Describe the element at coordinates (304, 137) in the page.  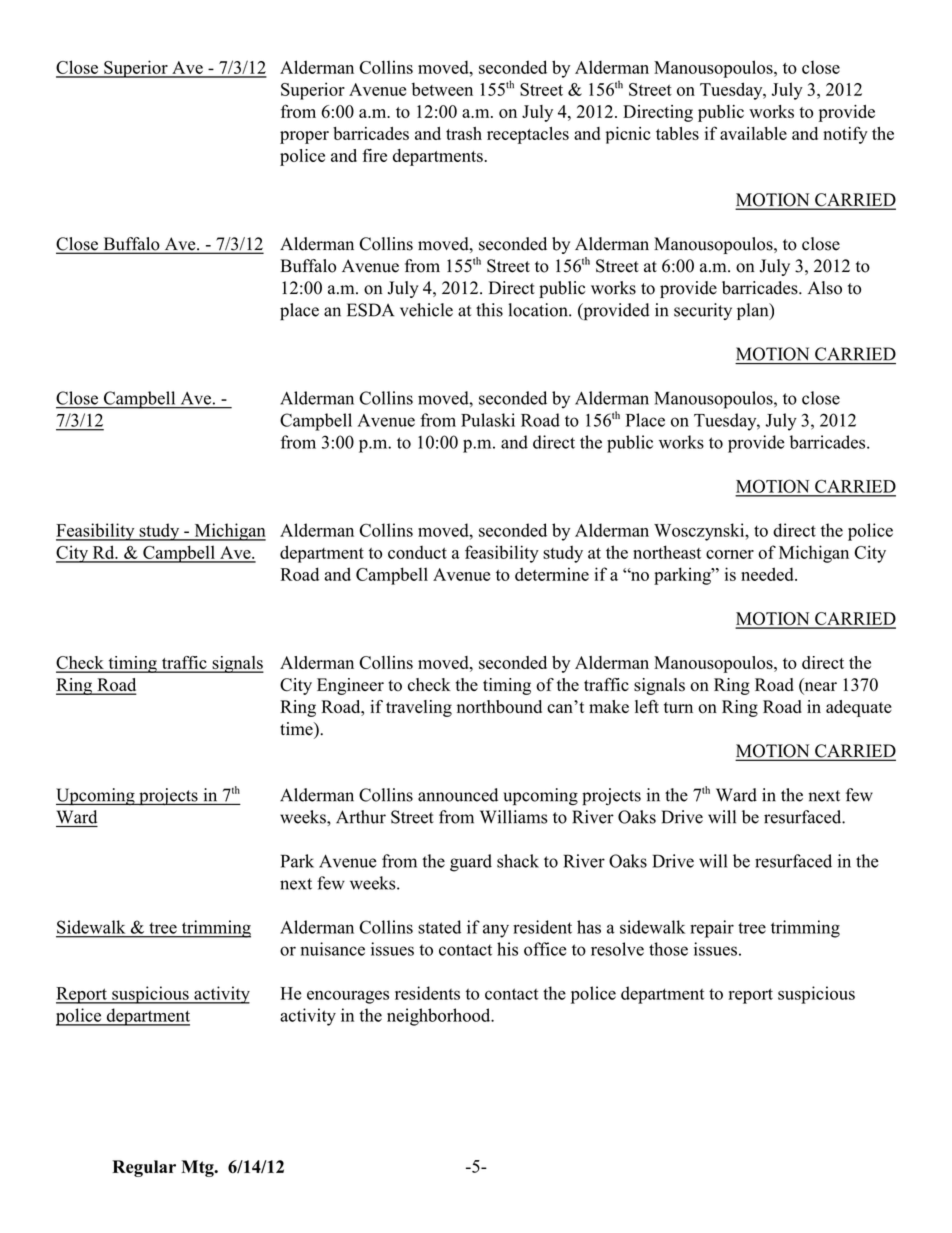
I see `proper` at that location.
